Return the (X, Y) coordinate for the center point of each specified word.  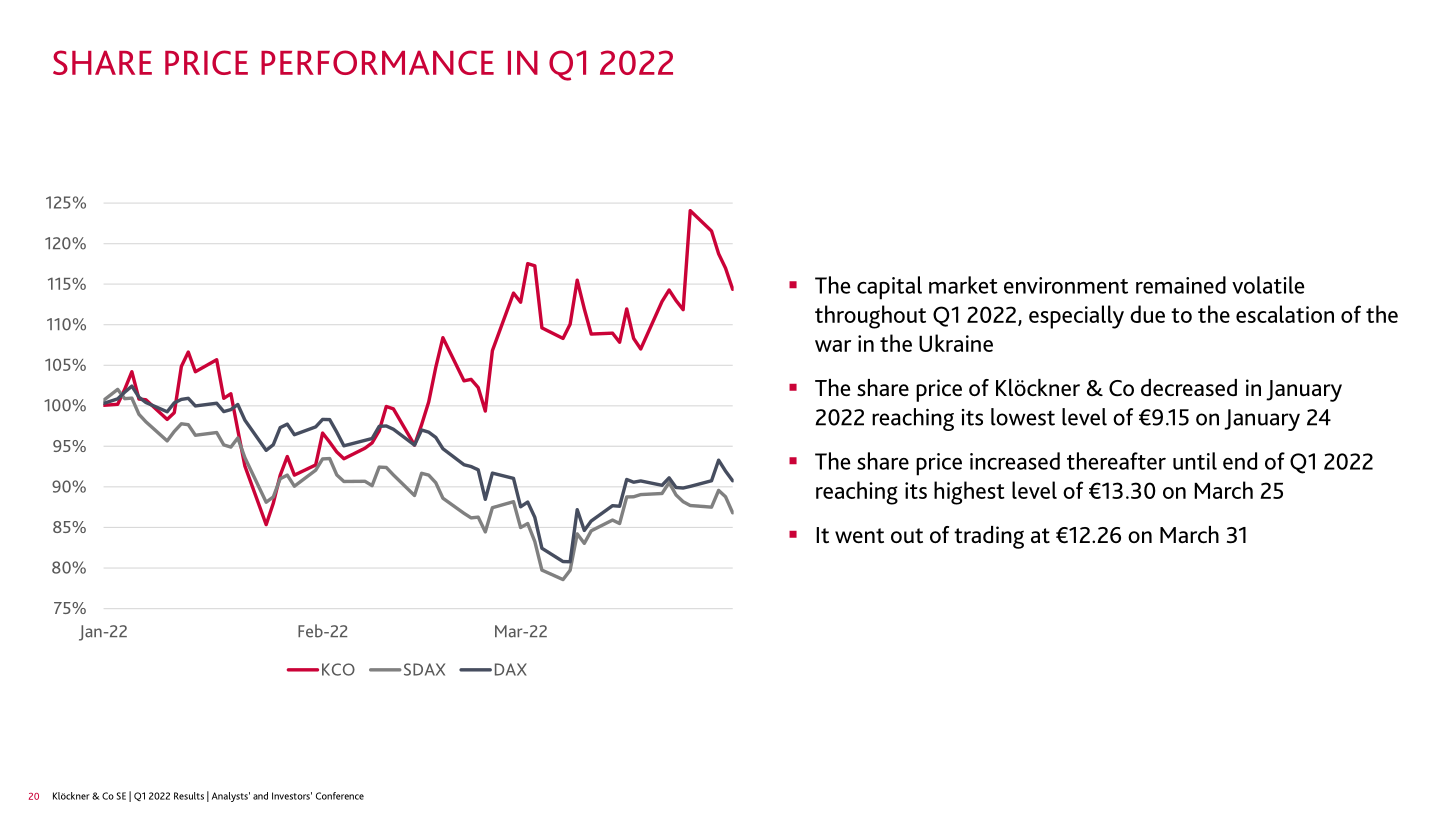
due (1147, 314)
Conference (340, 796)
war (833, 346)
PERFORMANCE (377, 62)
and (260, 796)
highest (969, 493)
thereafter (1116, 461)
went (859, 536)
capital (889, 288)
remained (1181, 285)
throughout (870, 317)
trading (989, 537)
